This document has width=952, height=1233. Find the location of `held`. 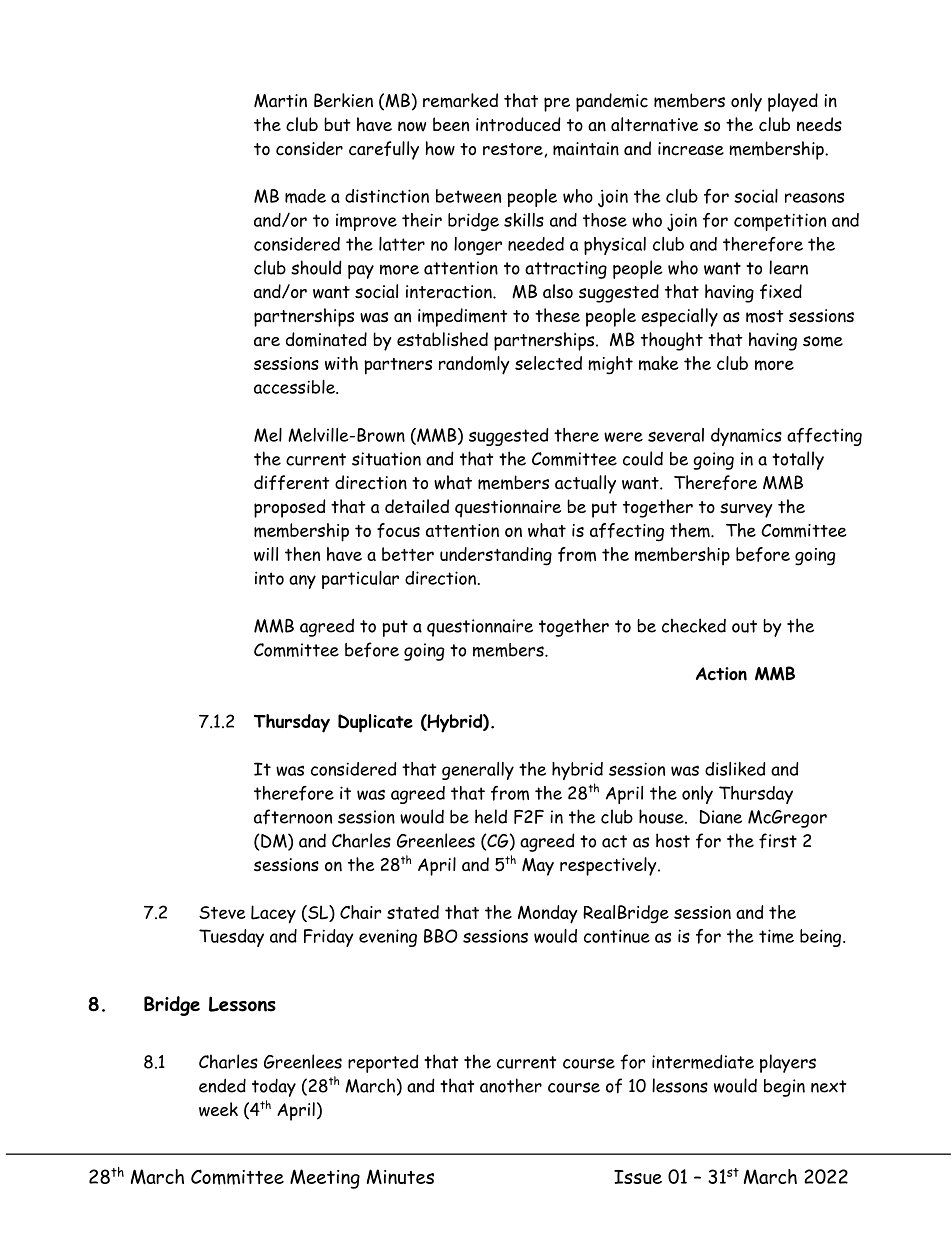

held is located at coordinates (491, 816).
